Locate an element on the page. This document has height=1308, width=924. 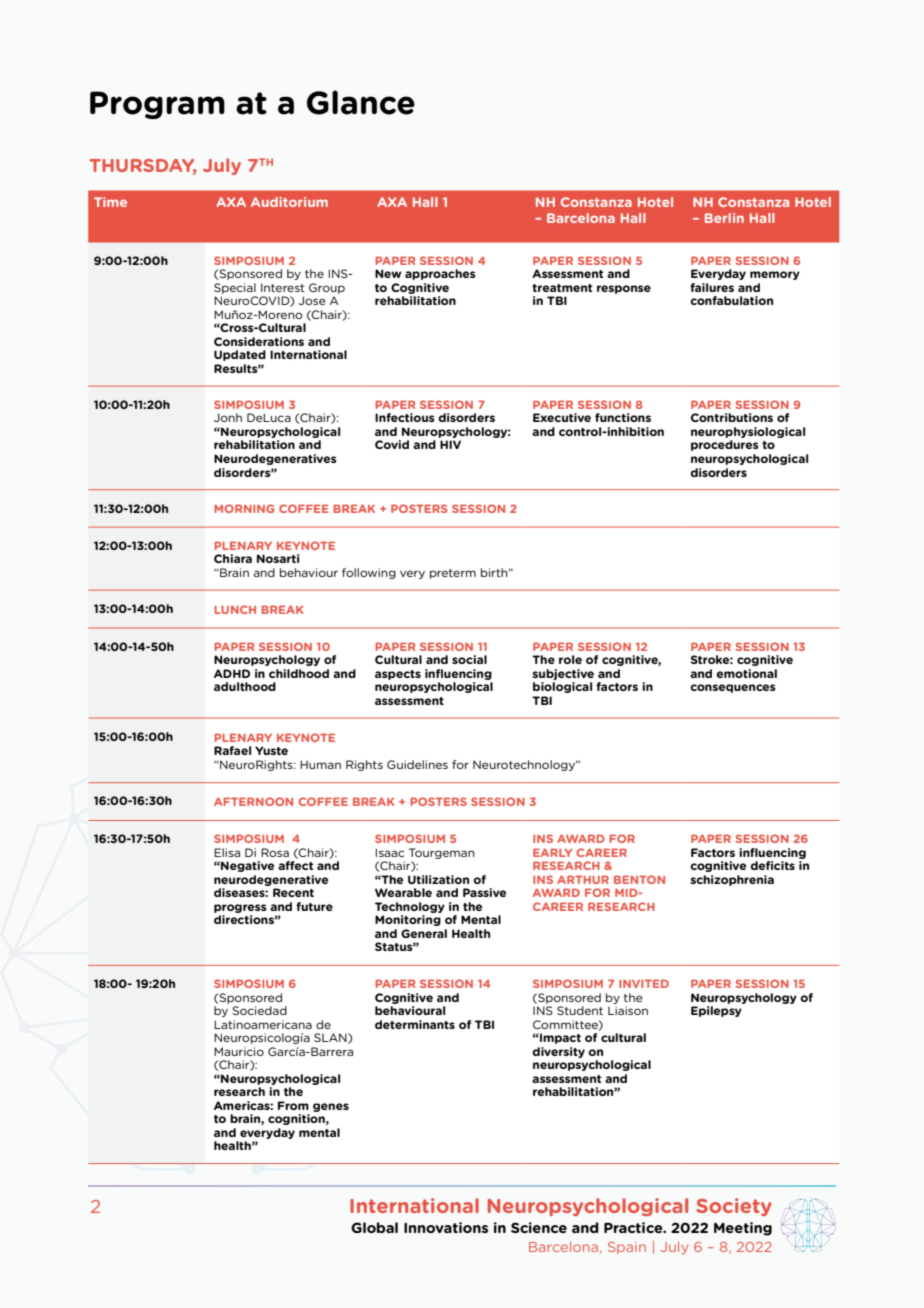
Sociedad is located at coordinates (259, 1010).
